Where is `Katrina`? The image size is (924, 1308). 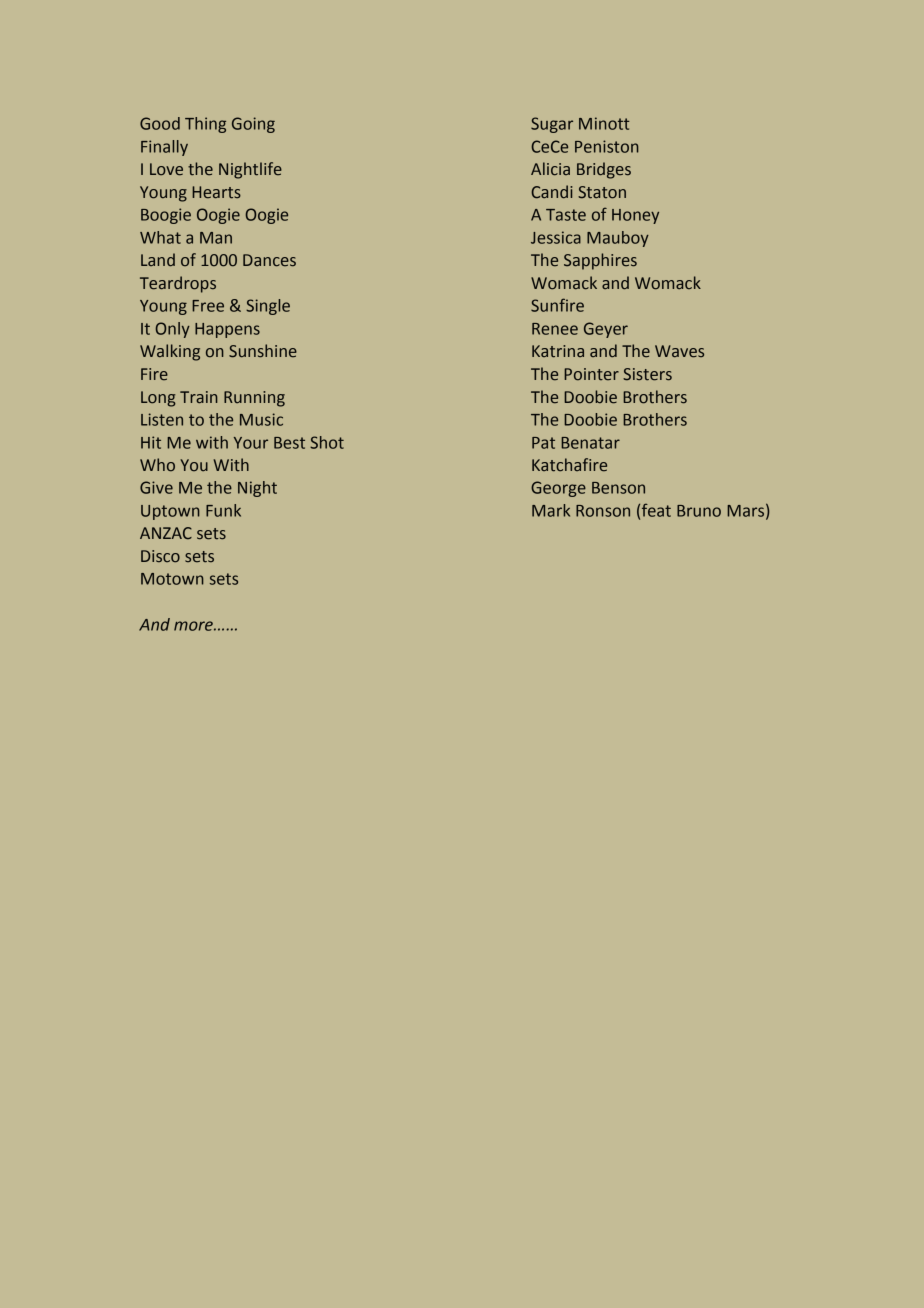 Katrina is located at coordinates (558, 351).
